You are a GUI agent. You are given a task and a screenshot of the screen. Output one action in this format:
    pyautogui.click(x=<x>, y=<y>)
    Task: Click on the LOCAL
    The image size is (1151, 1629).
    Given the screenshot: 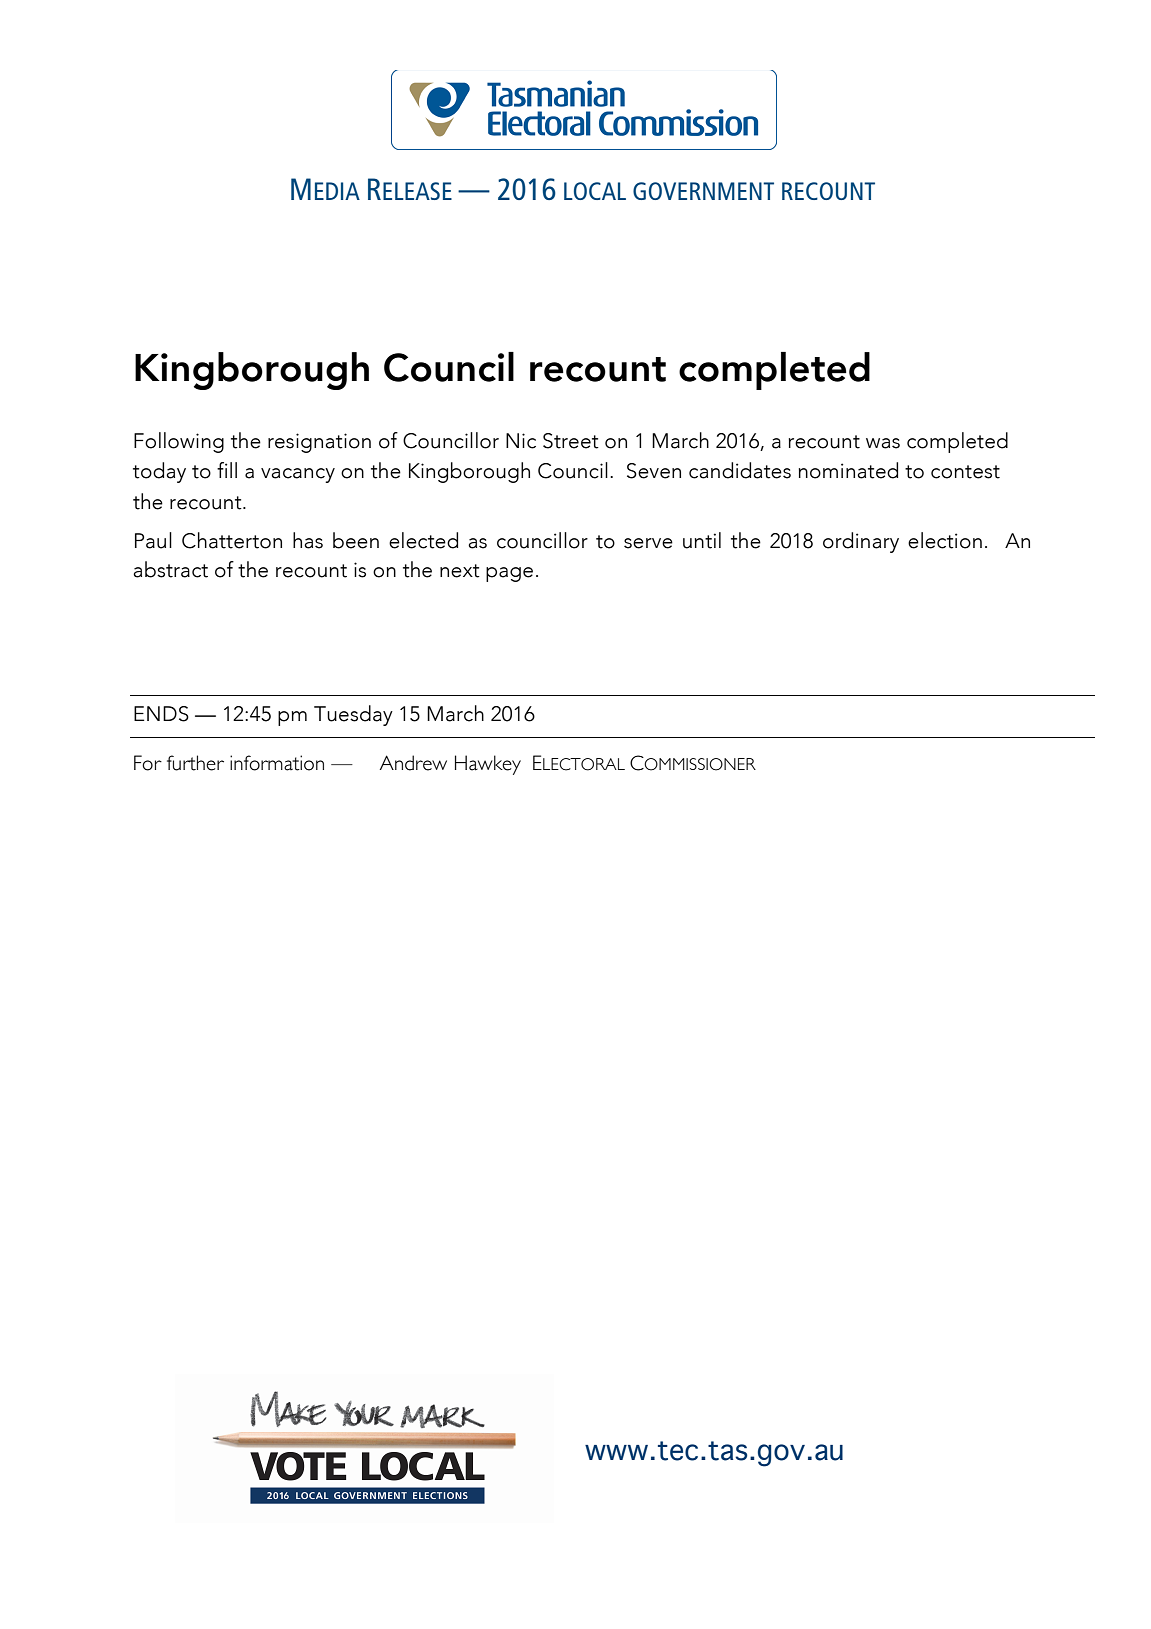 What is the action you would take?
    pyautogui.click(x=595, y=191)
